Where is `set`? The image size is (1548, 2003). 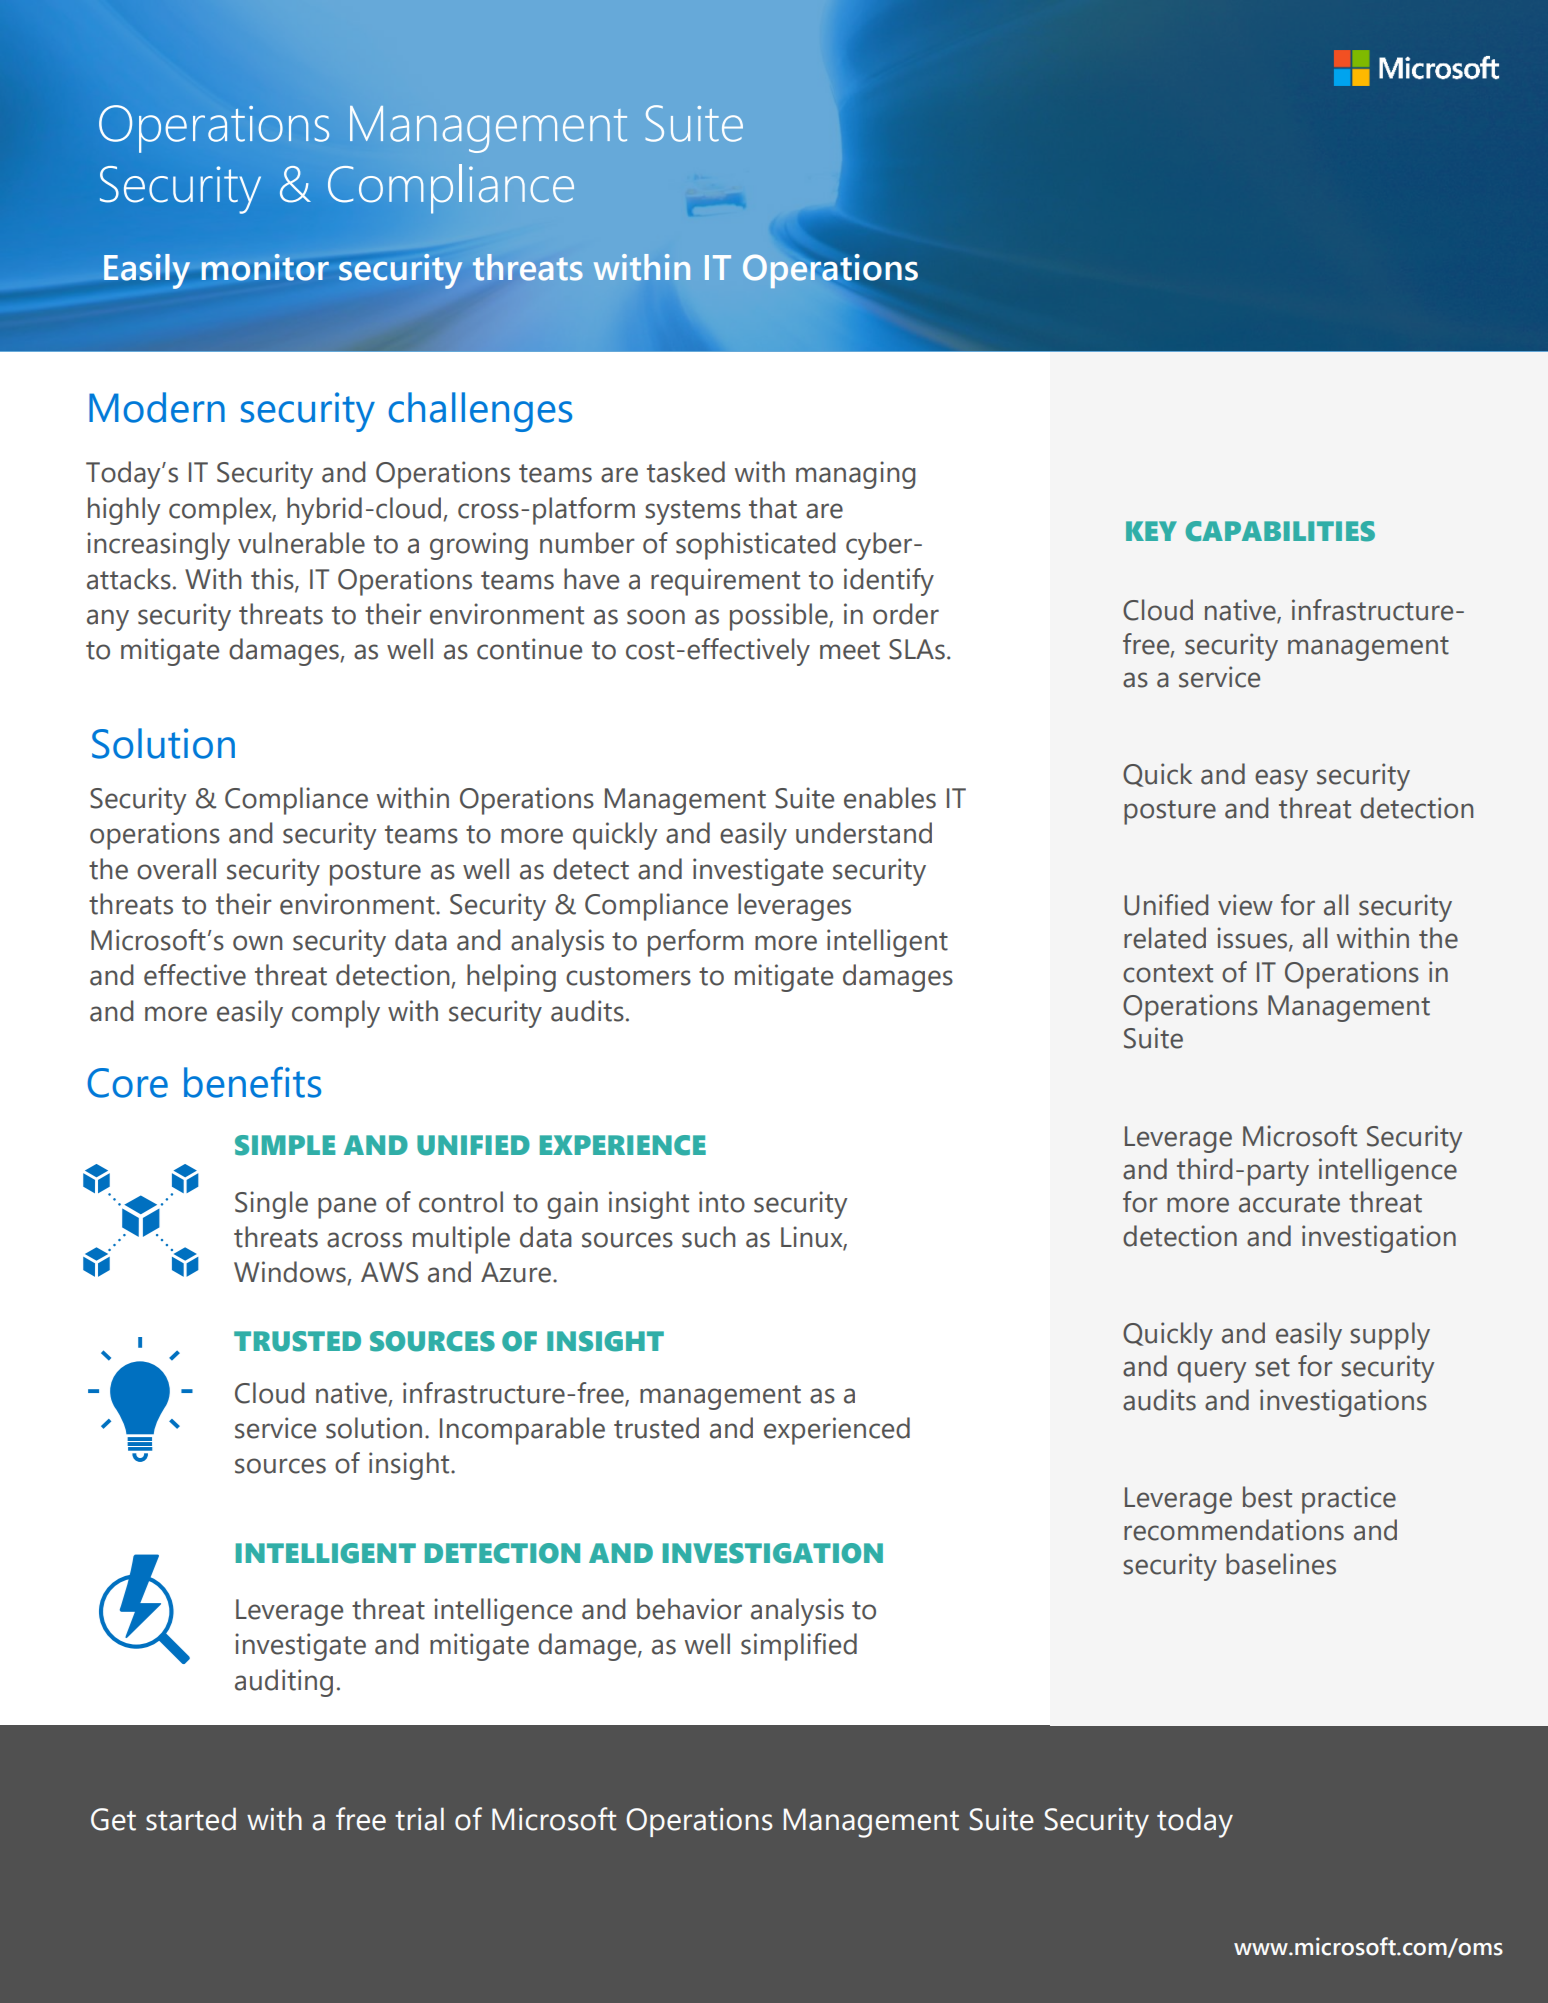 set is located at coordinates (1272, 1367).
